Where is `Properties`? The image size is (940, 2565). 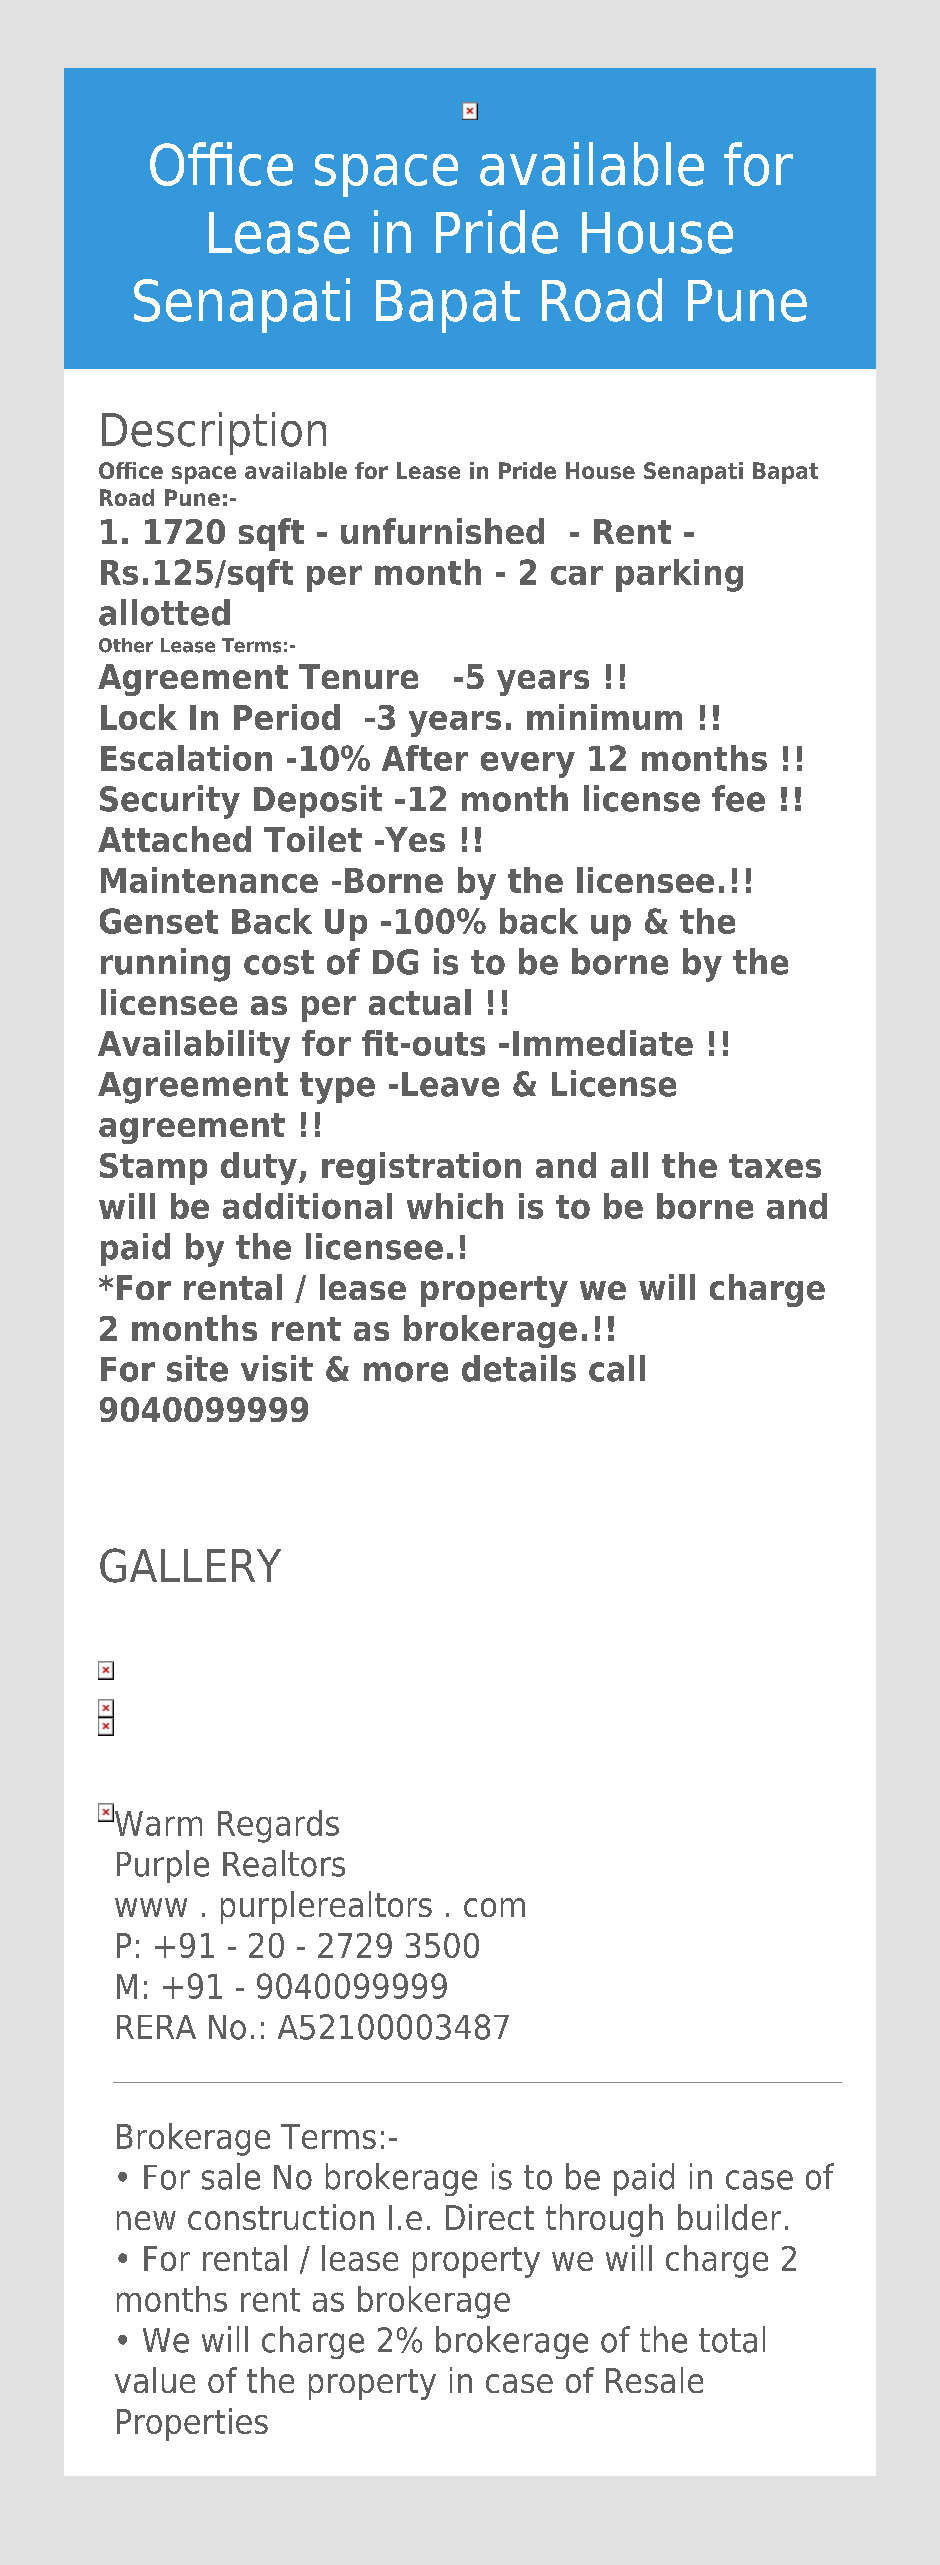 Properties is located at coordinates (192, 2424).
